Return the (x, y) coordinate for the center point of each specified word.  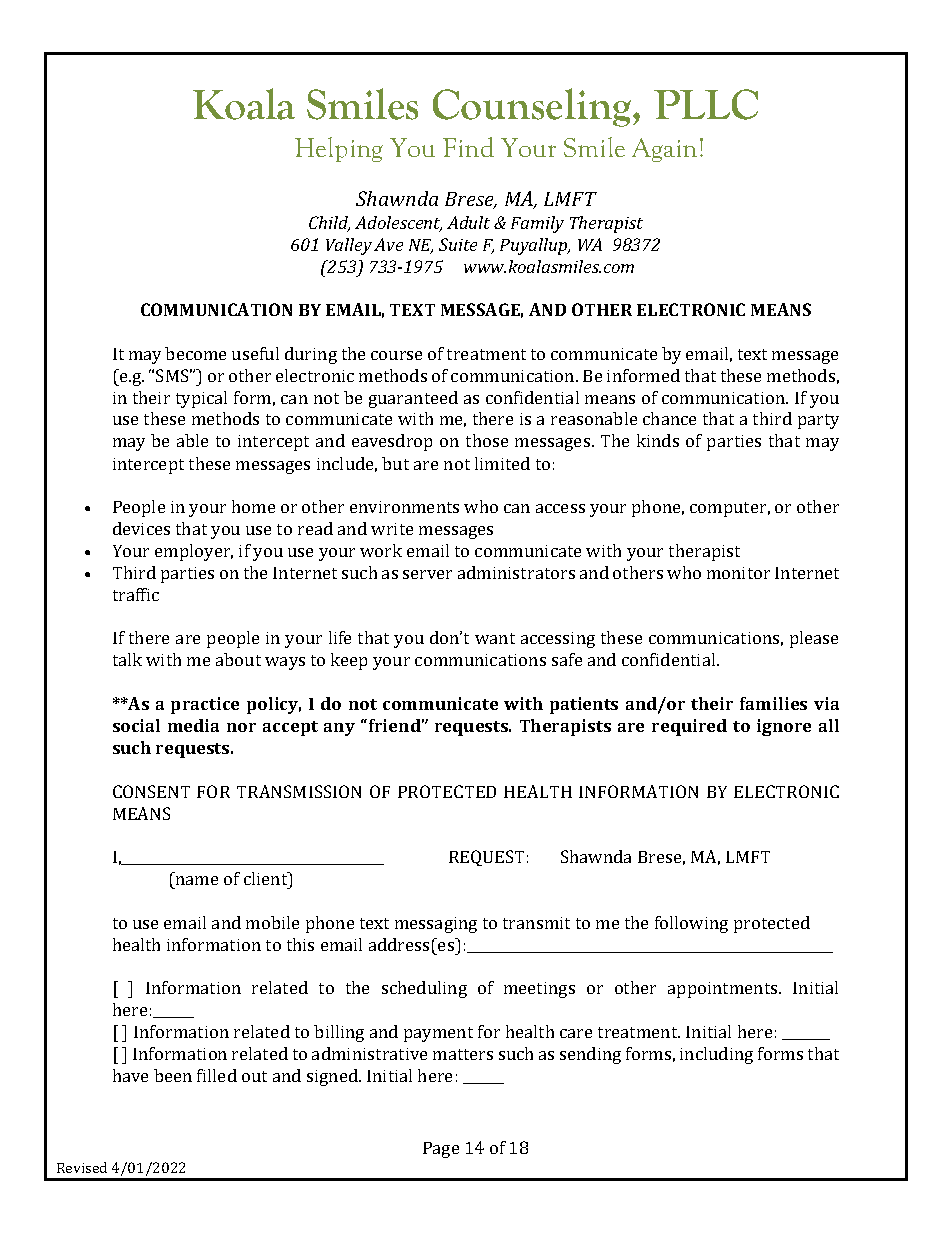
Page (441, 1150)
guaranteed (413, 399)
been (173, 1075)
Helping (339, 149)
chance (669, 418)
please (814, 639)
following (691, 924)
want (495, 638)
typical (201, 399)
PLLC (706, 104)
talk (127, 659)
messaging (436, 925)
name (197, 880)
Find (468, 147)
